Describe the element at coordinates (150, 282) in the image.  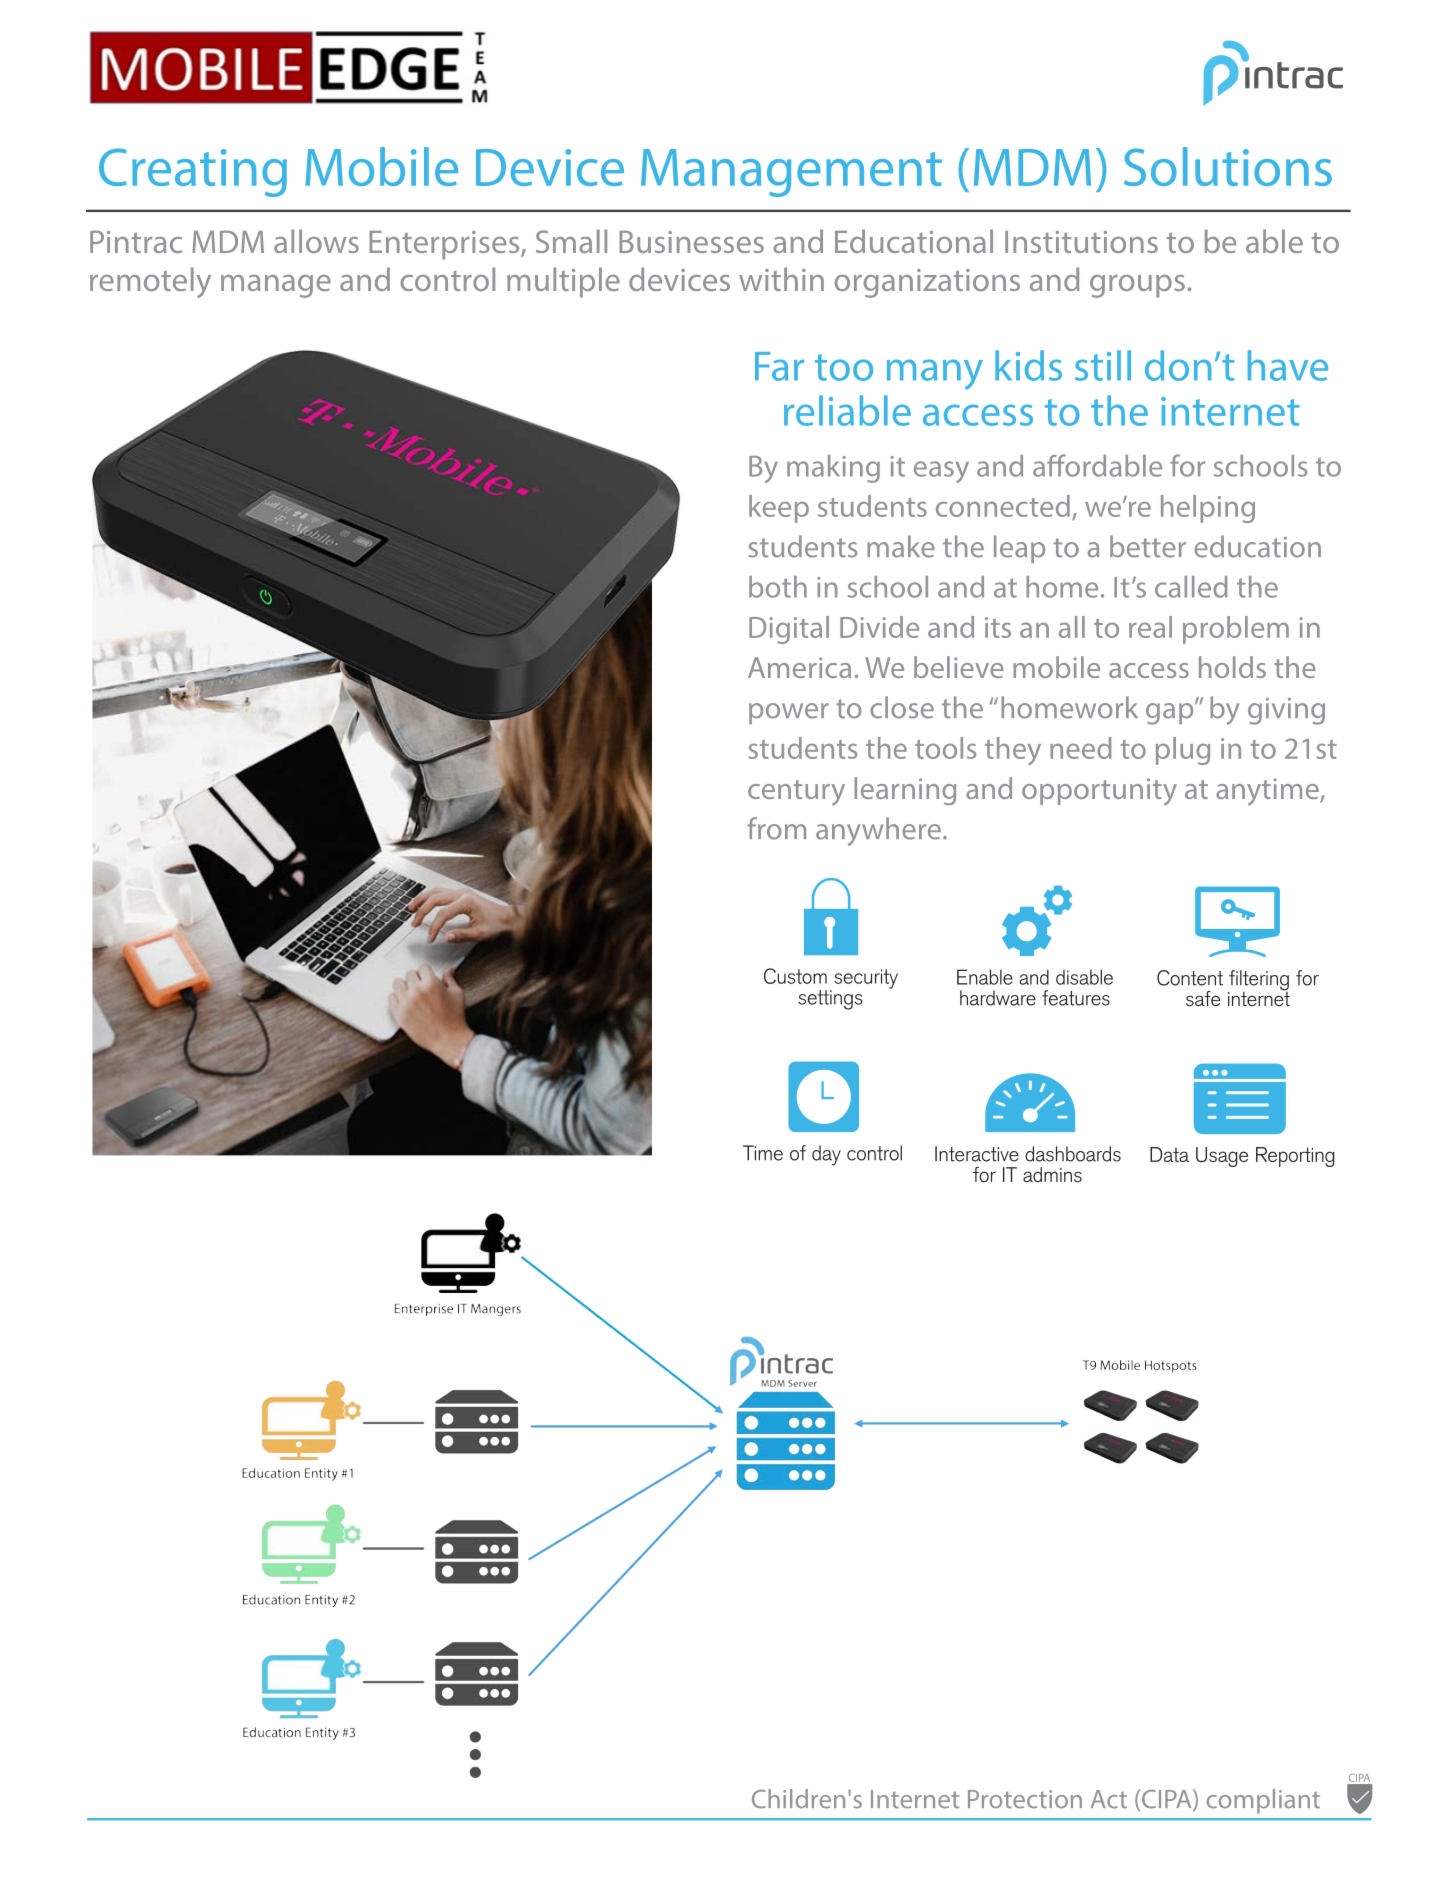
I see `remotely` at that location.
